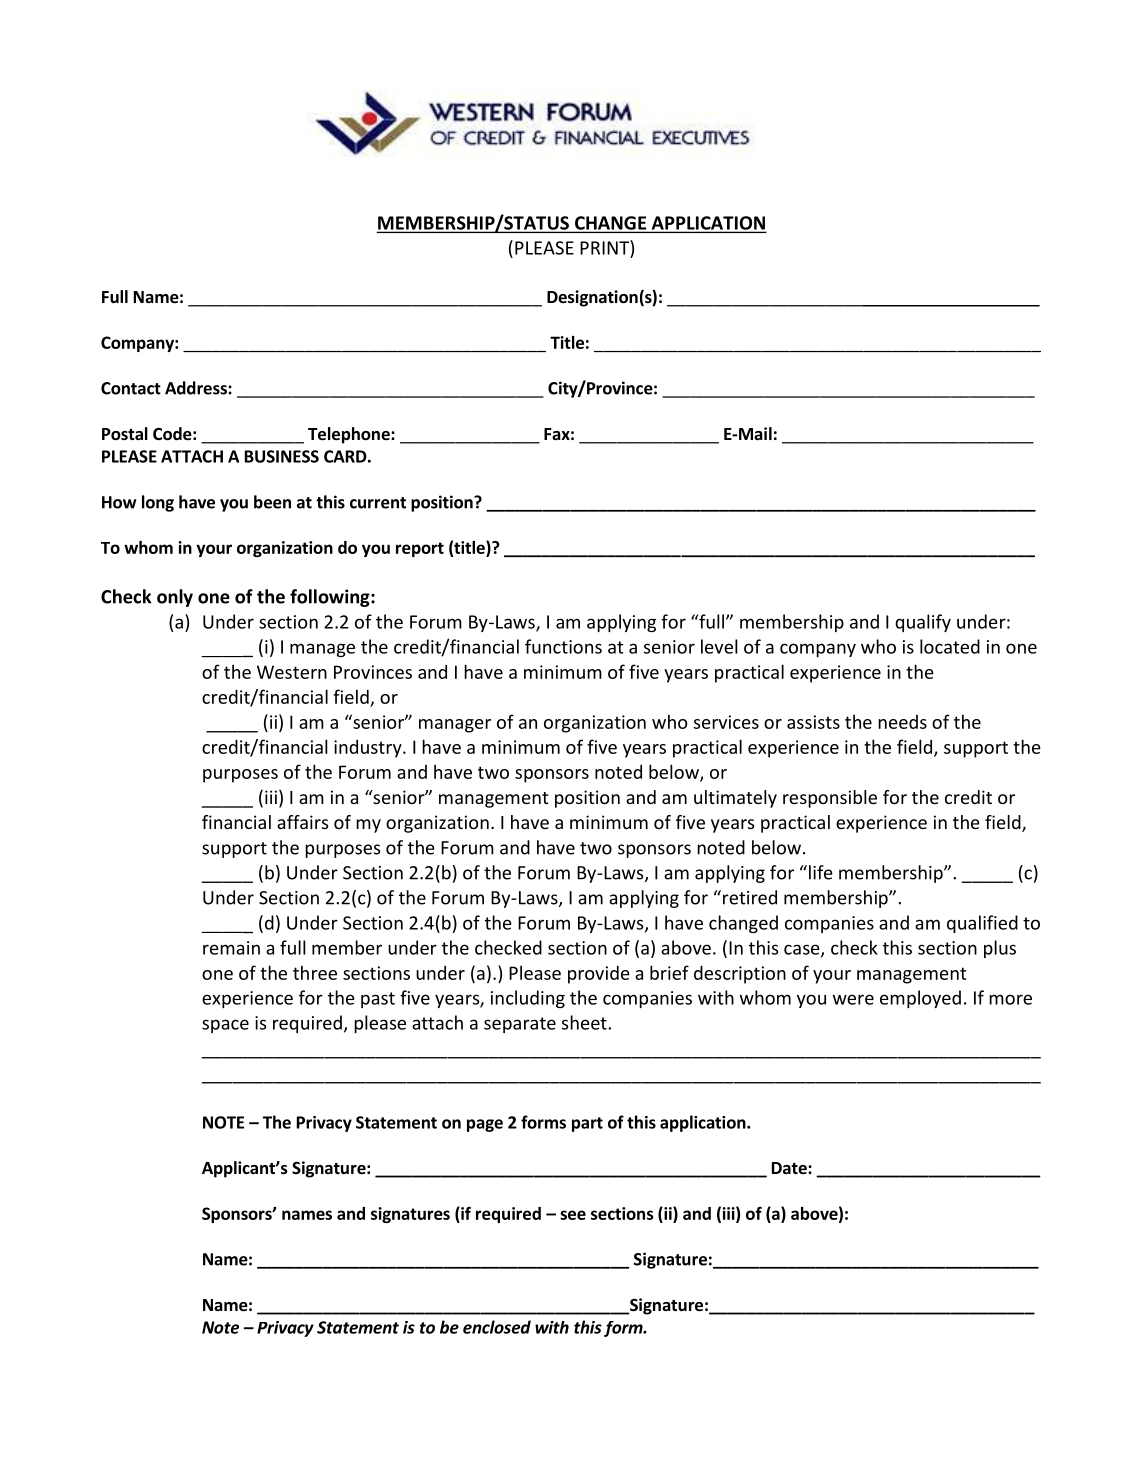  What do you see at coordinates (350, 435) in the page?
I see `Telephone` at bounding box center [350, 435].
